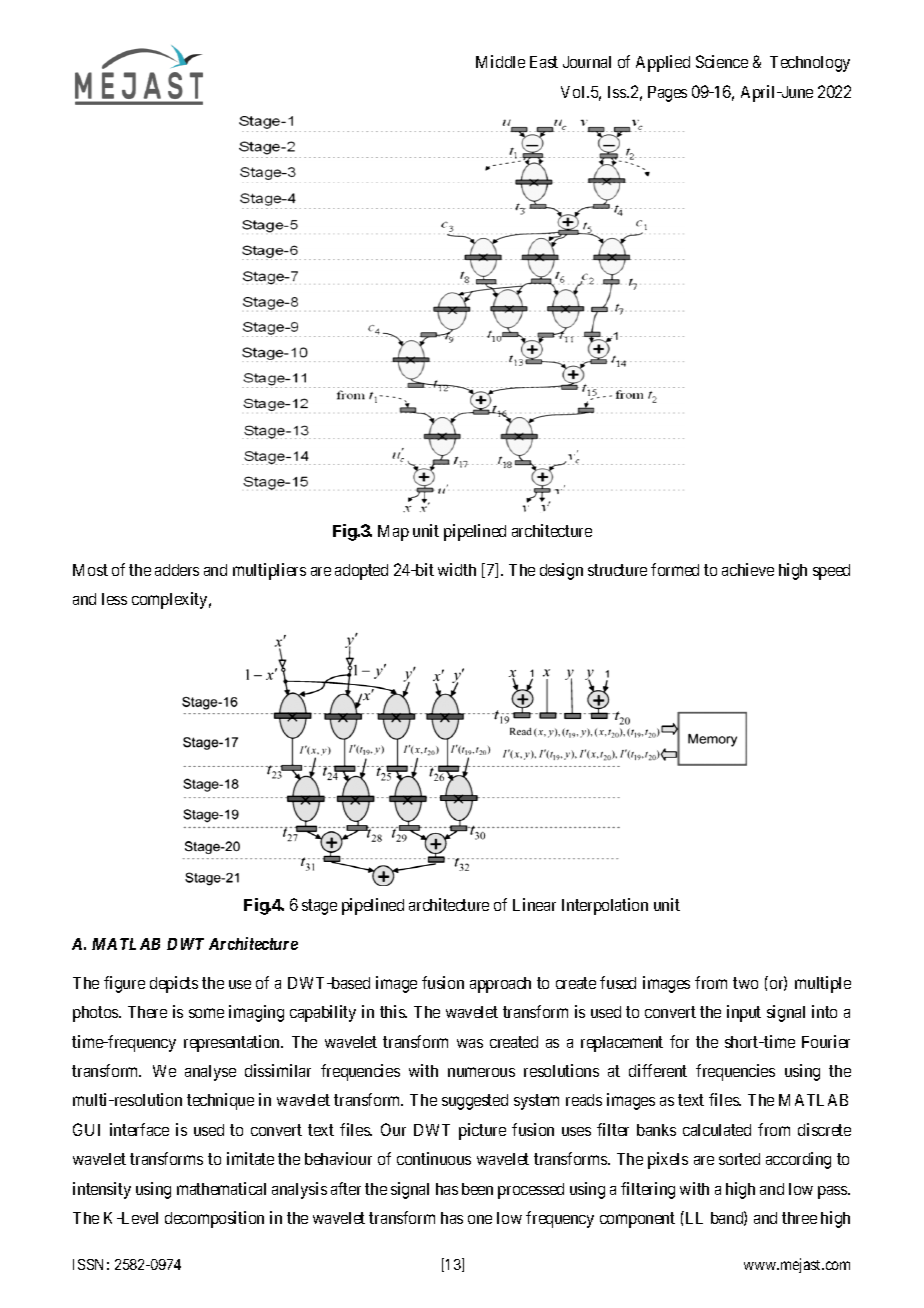 The height and width of the screenshot is (1308, 924). I want to click on Map, so click(393, 533).
